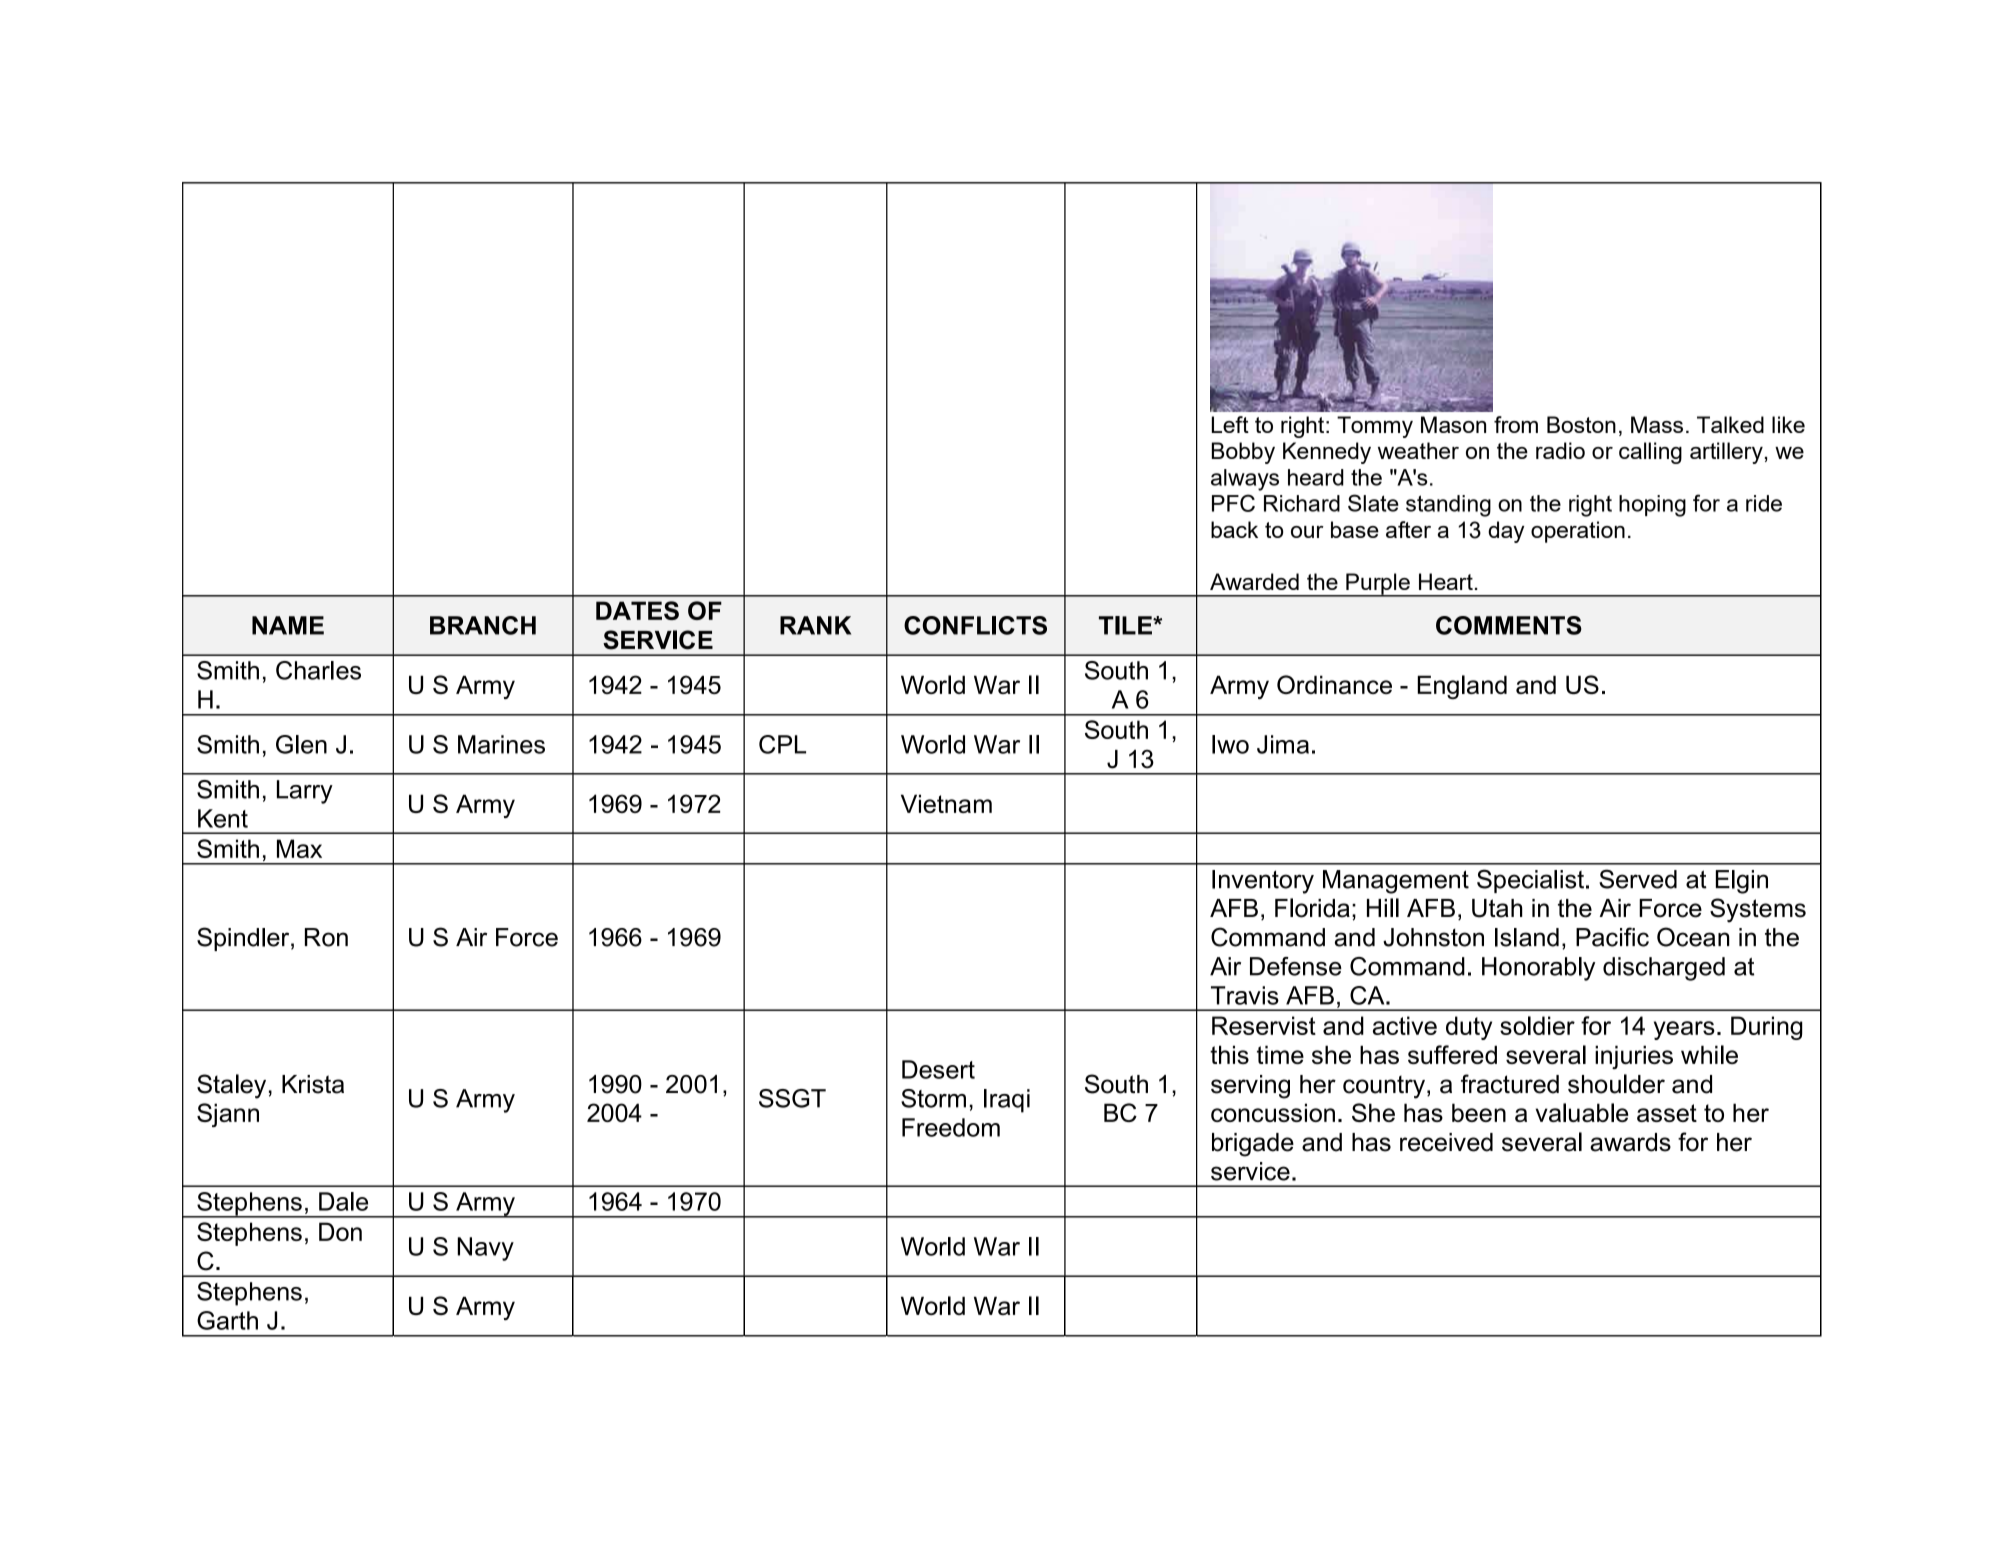 This document has height=1548, width=2003. Describe the element at coordinates (637, 610) in the document. I see `DATES` at that location.
